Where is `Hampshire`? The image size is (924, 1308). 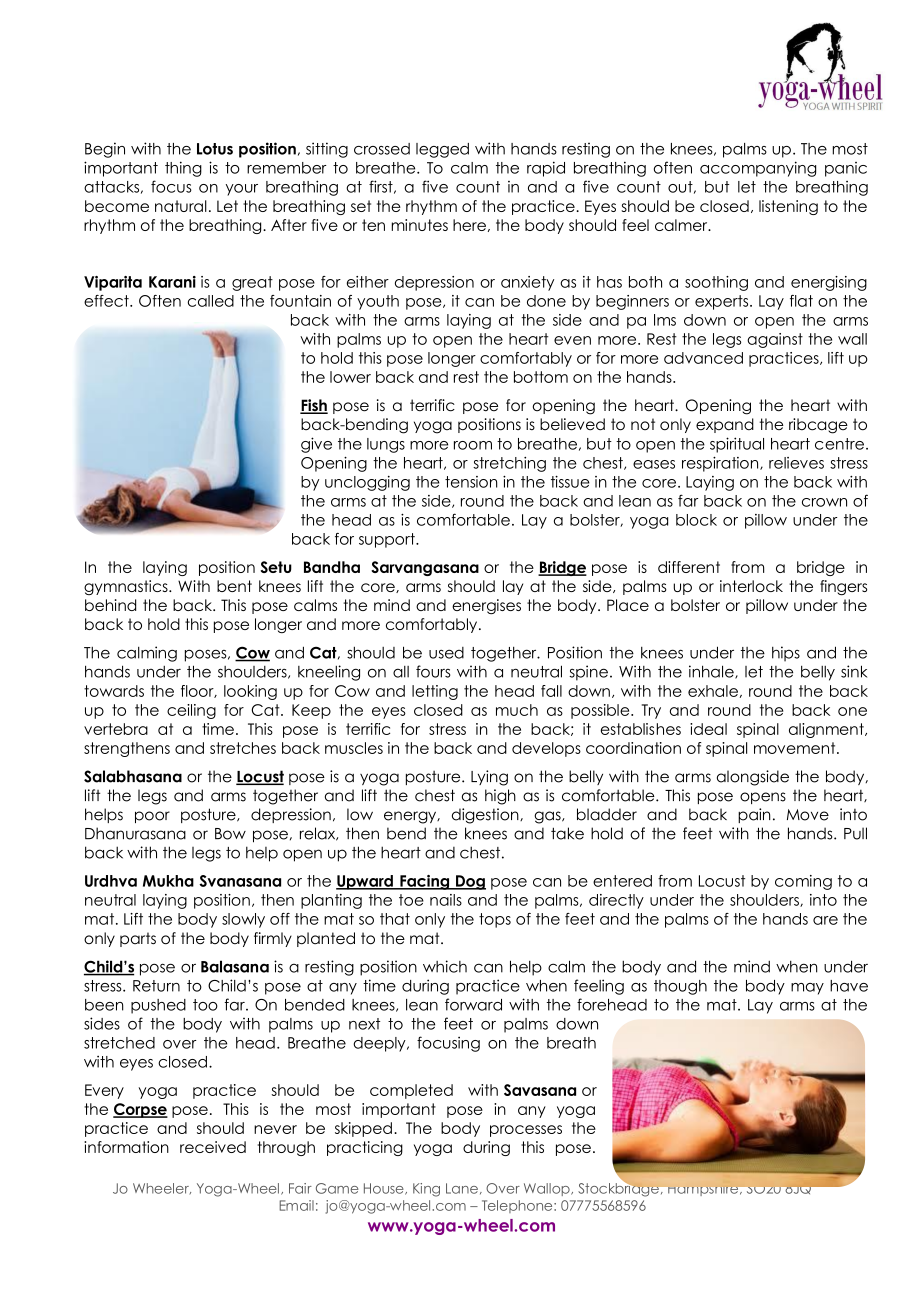
Hampshire is located at coordinates (704, 1188).
